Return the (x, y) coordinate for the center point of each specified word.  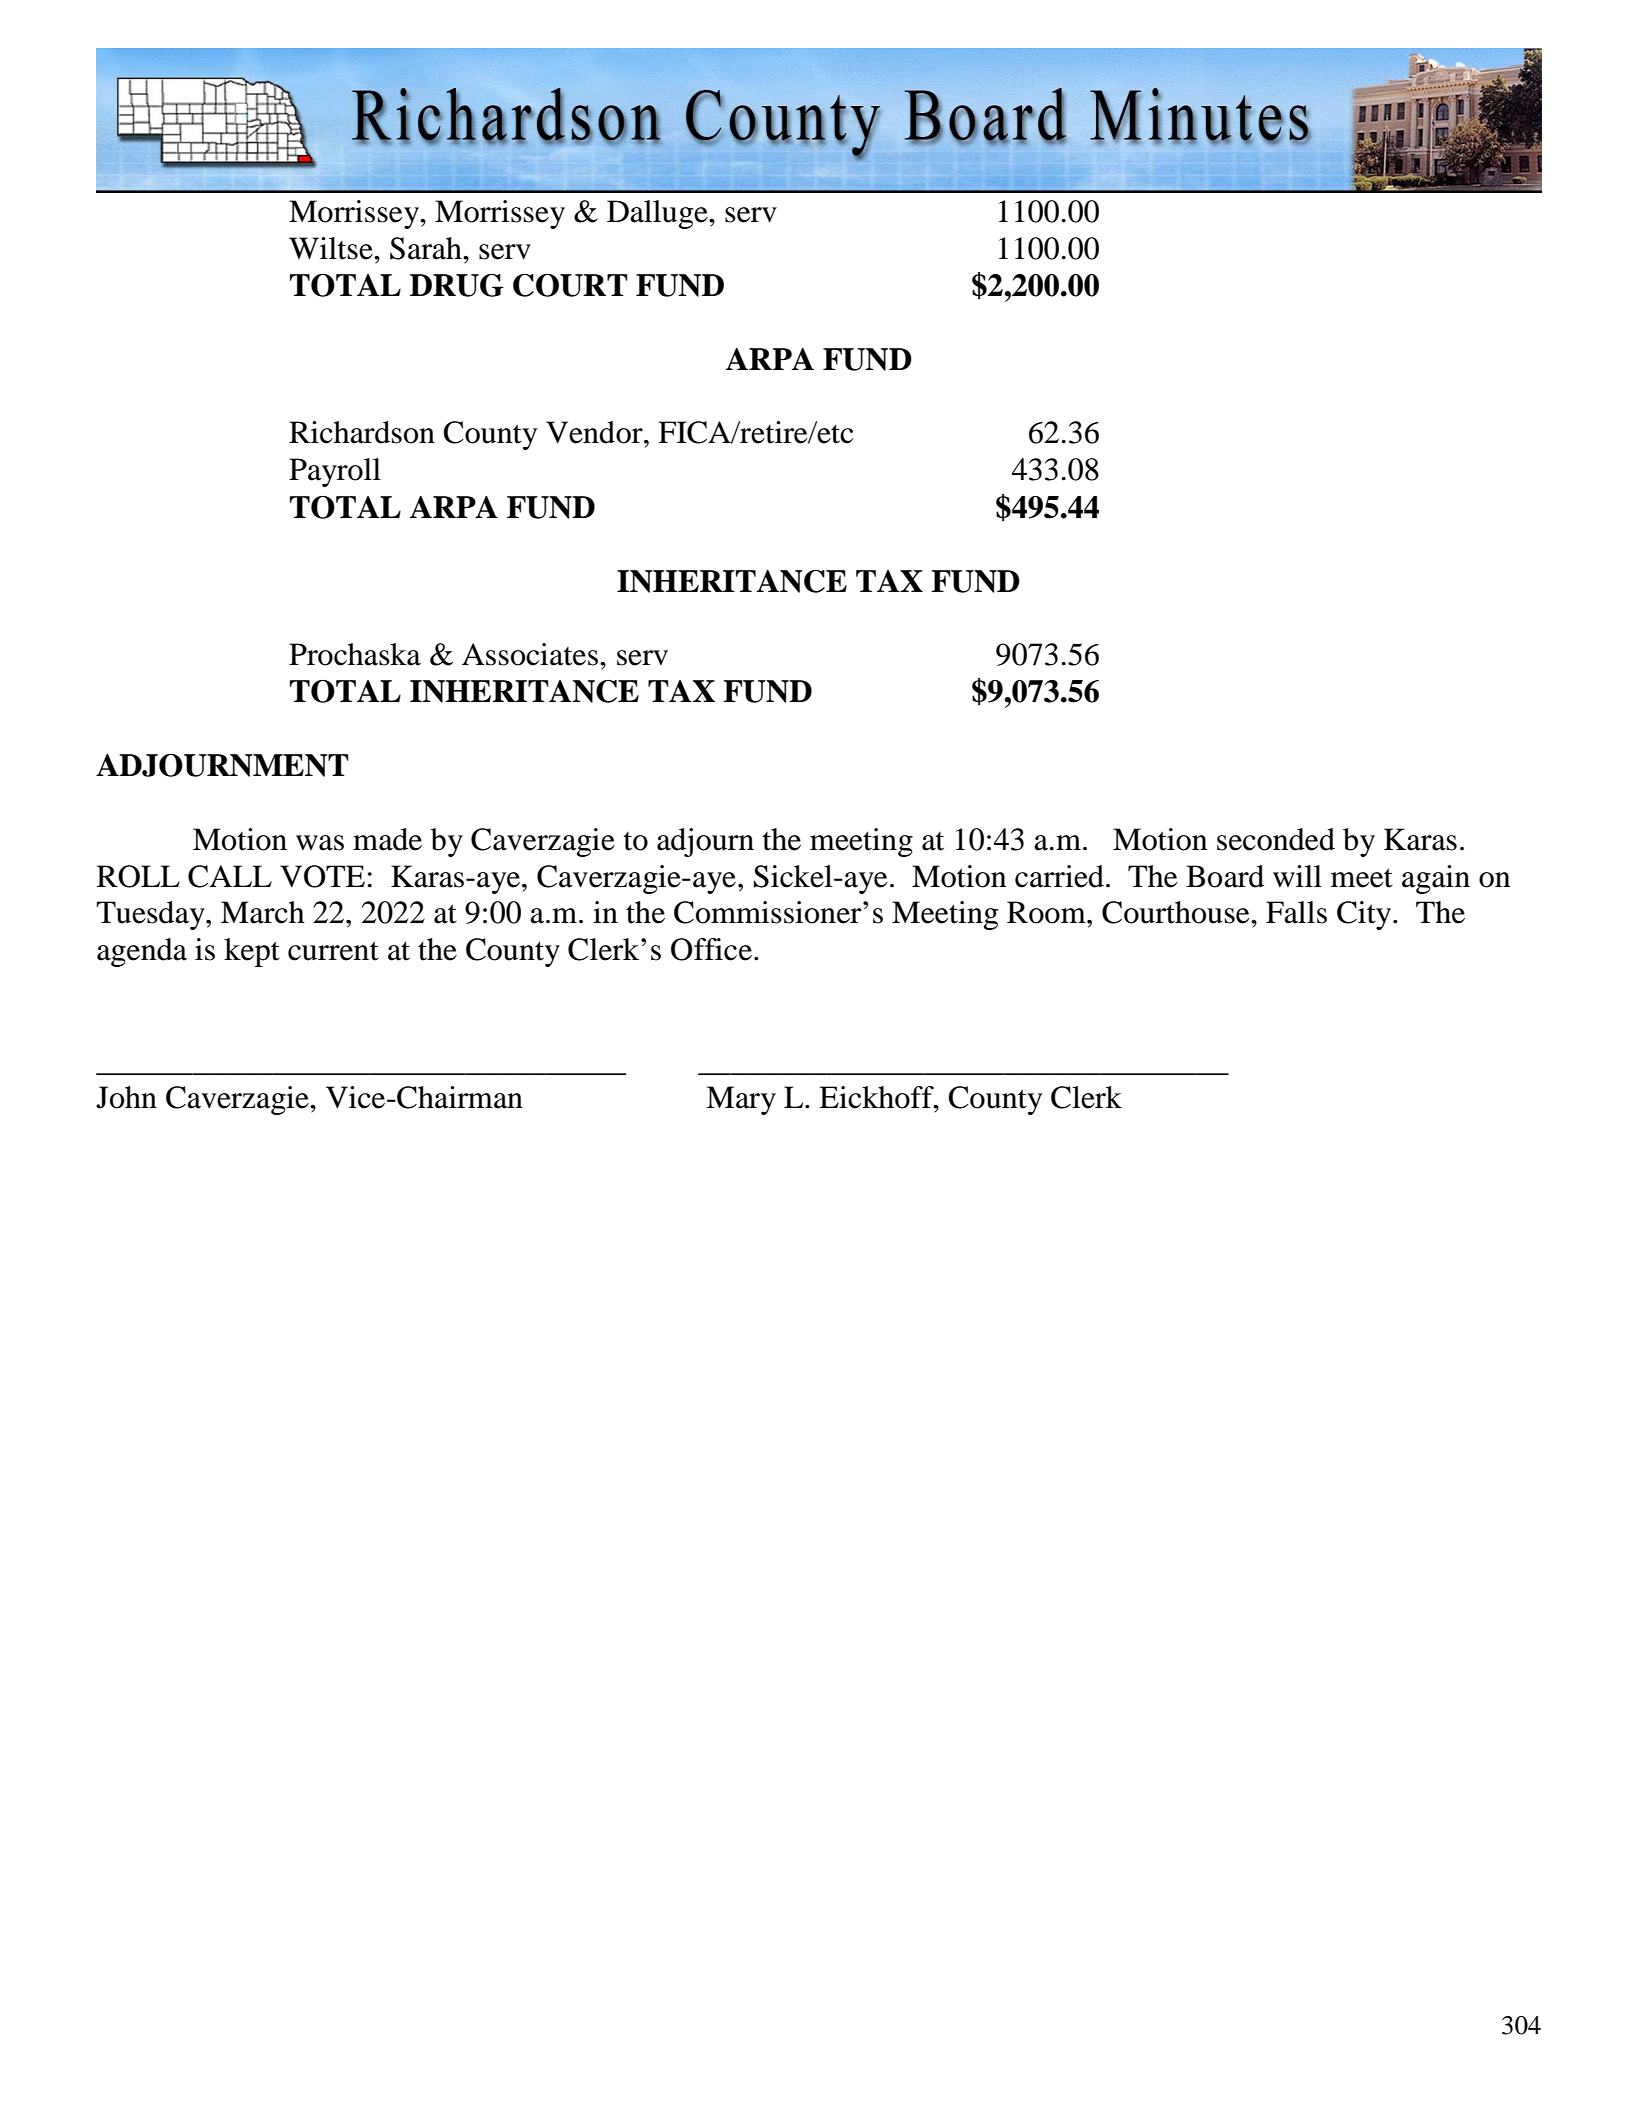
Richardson (362, 432)
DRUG (457, 285)
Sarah (427, 248)
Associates (530, 654)
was (320, 843)
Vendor (595, 432)
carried (1059, 876)
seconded (1276, 839)
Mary (741, 1100)
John (126, 1097)
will (1297, 876)
